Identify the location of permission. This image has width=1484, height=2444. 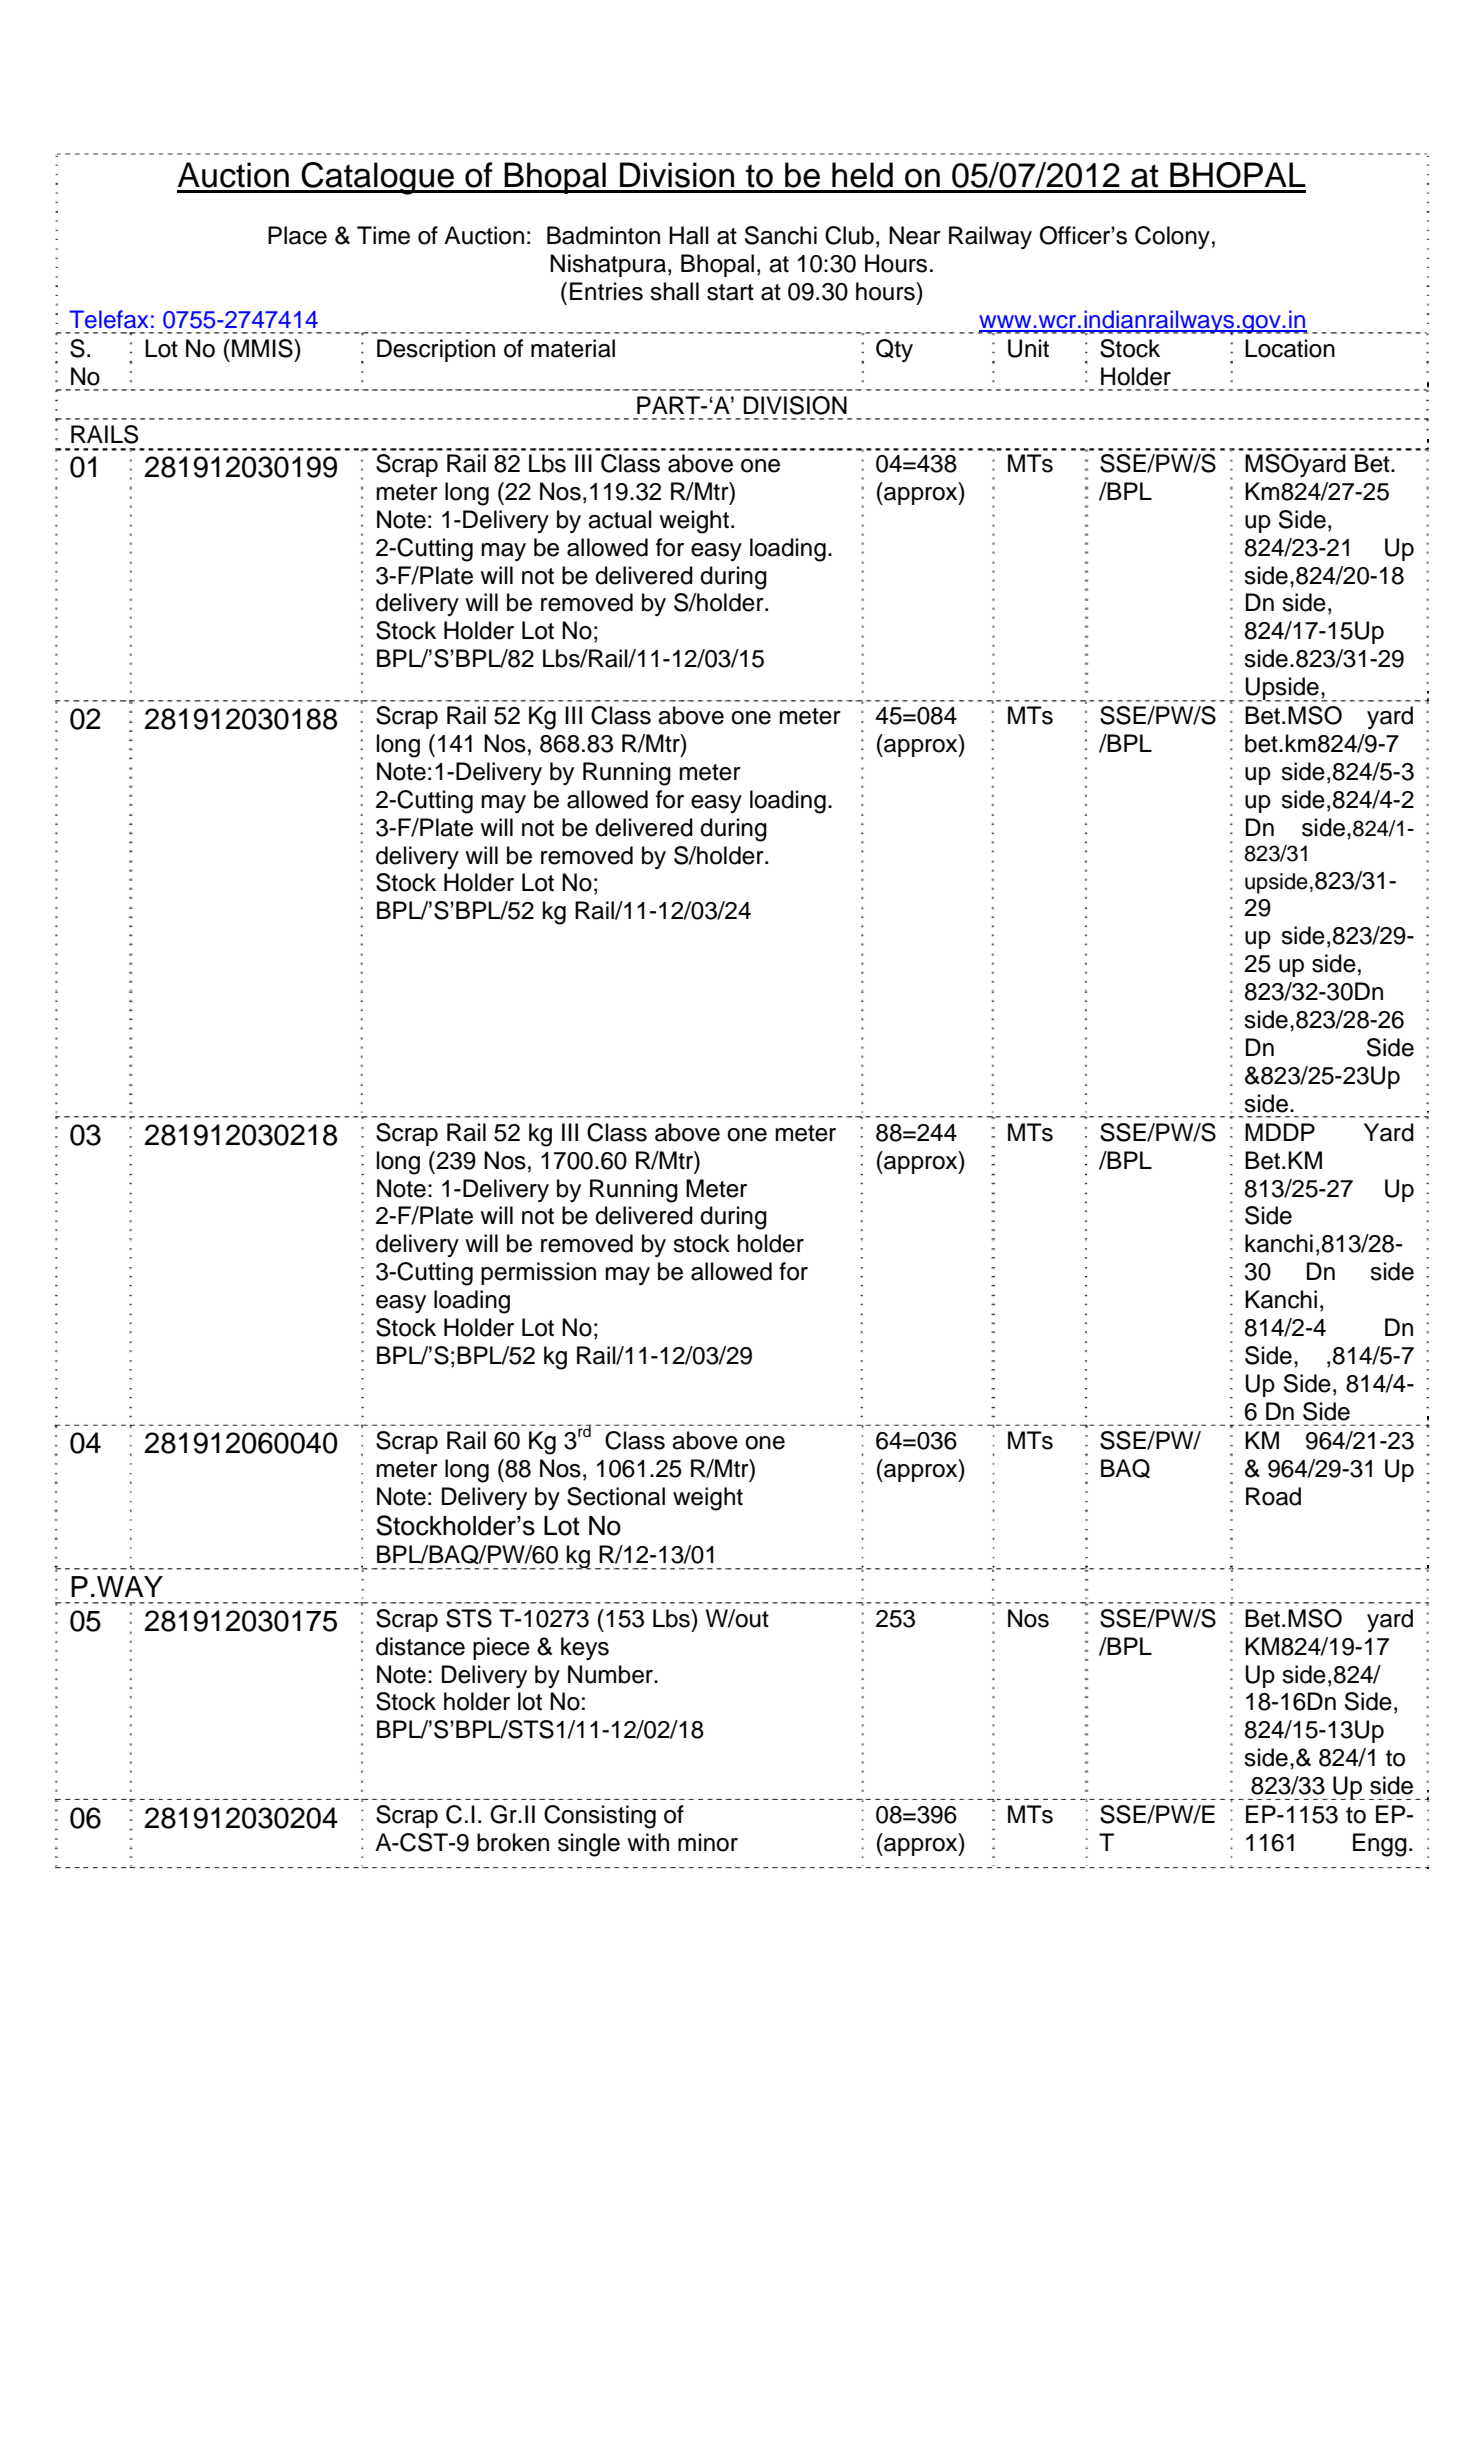
(538, 1273).
